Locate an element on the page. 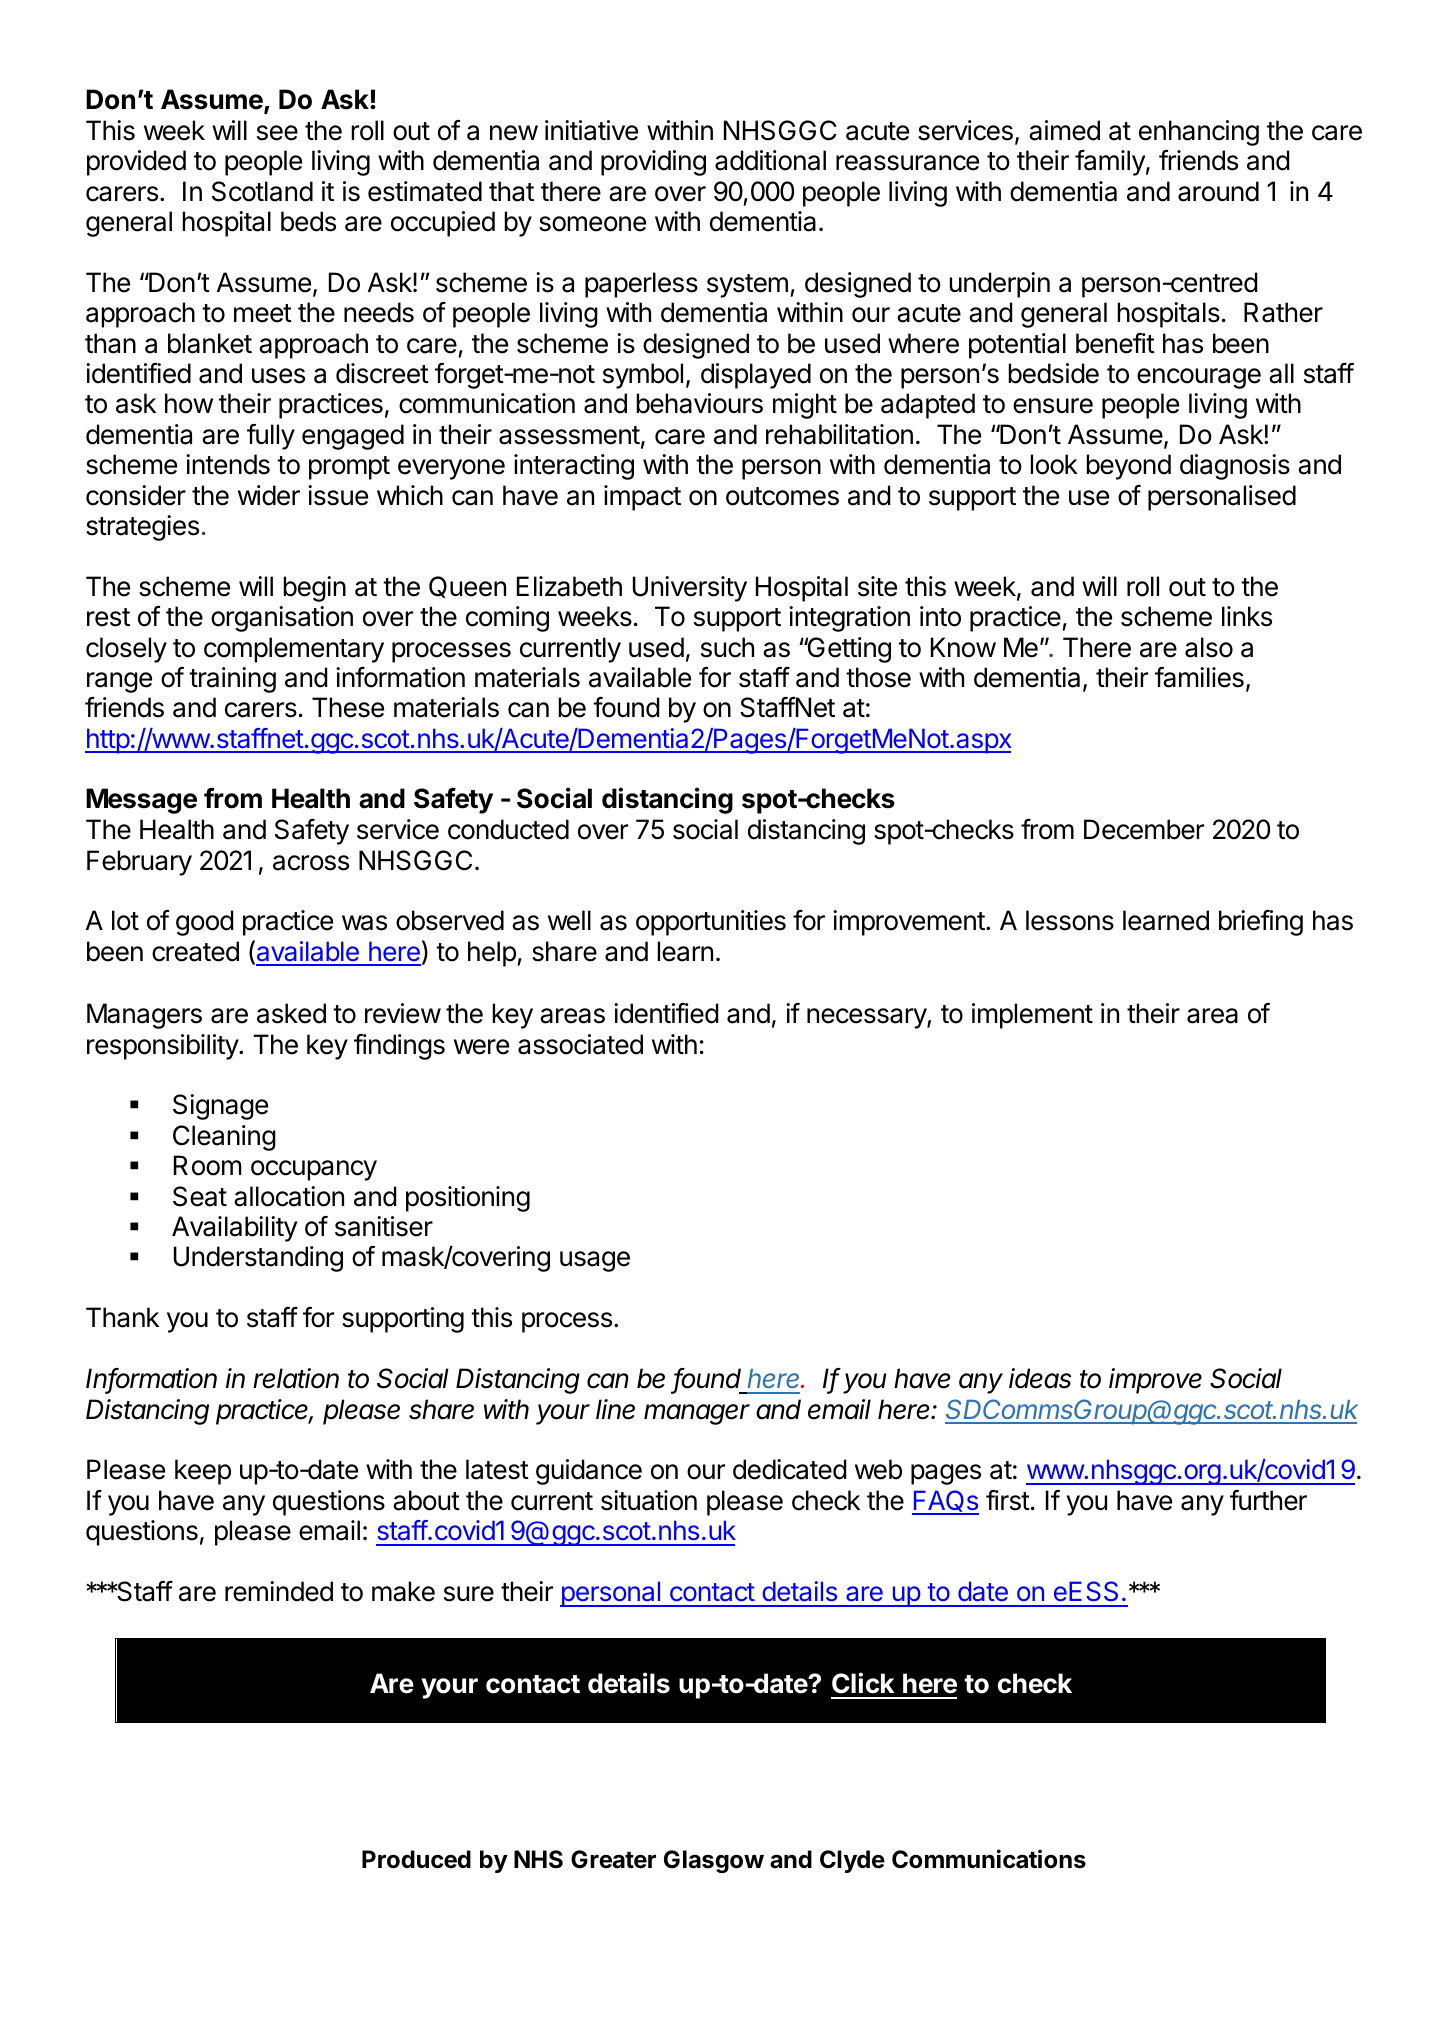 Image resolution: width=1431 pixels, height=2024 pixels. asked is located at coordinates (291, 1013).
